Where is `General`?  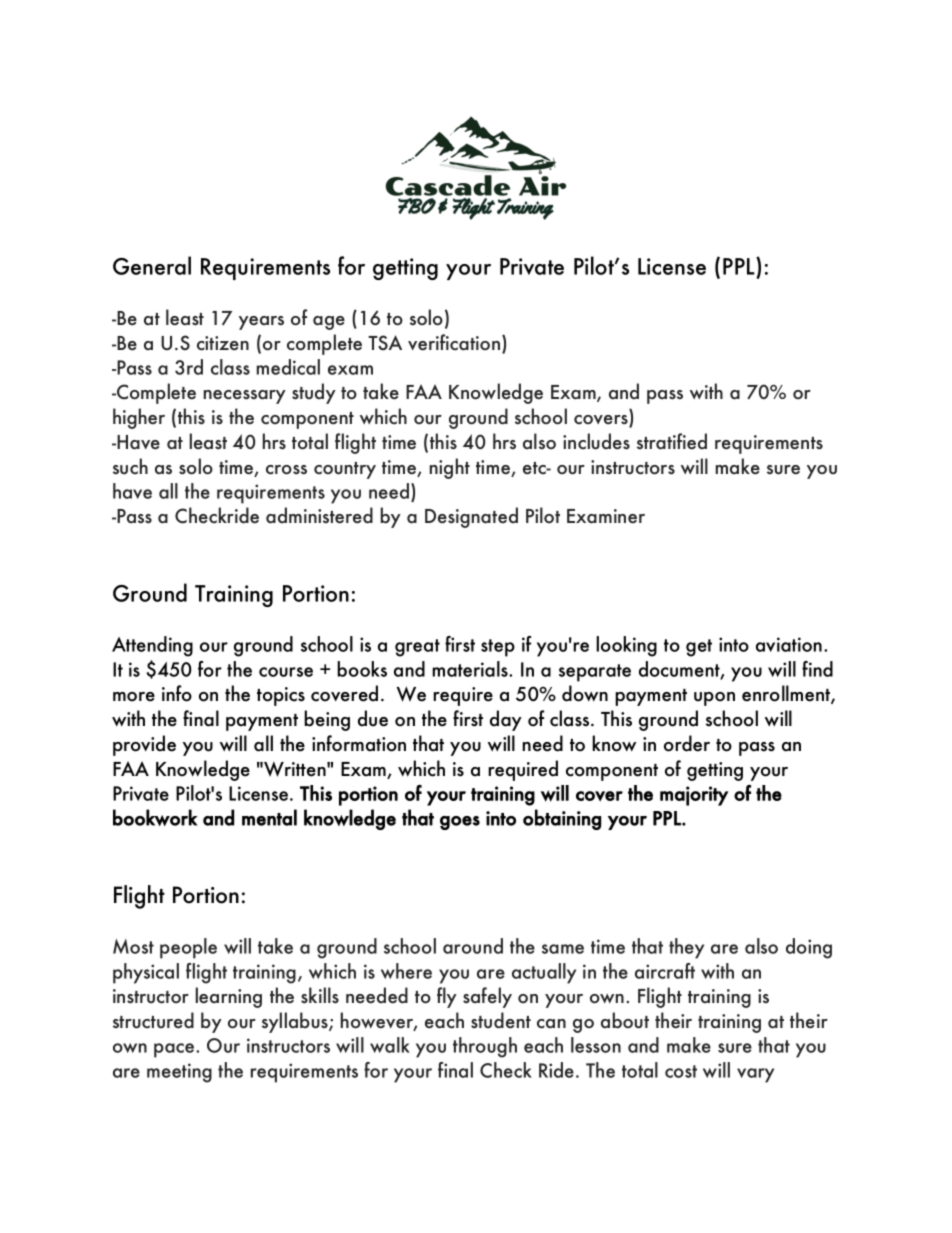 General is located at coordinates (152, 265).
